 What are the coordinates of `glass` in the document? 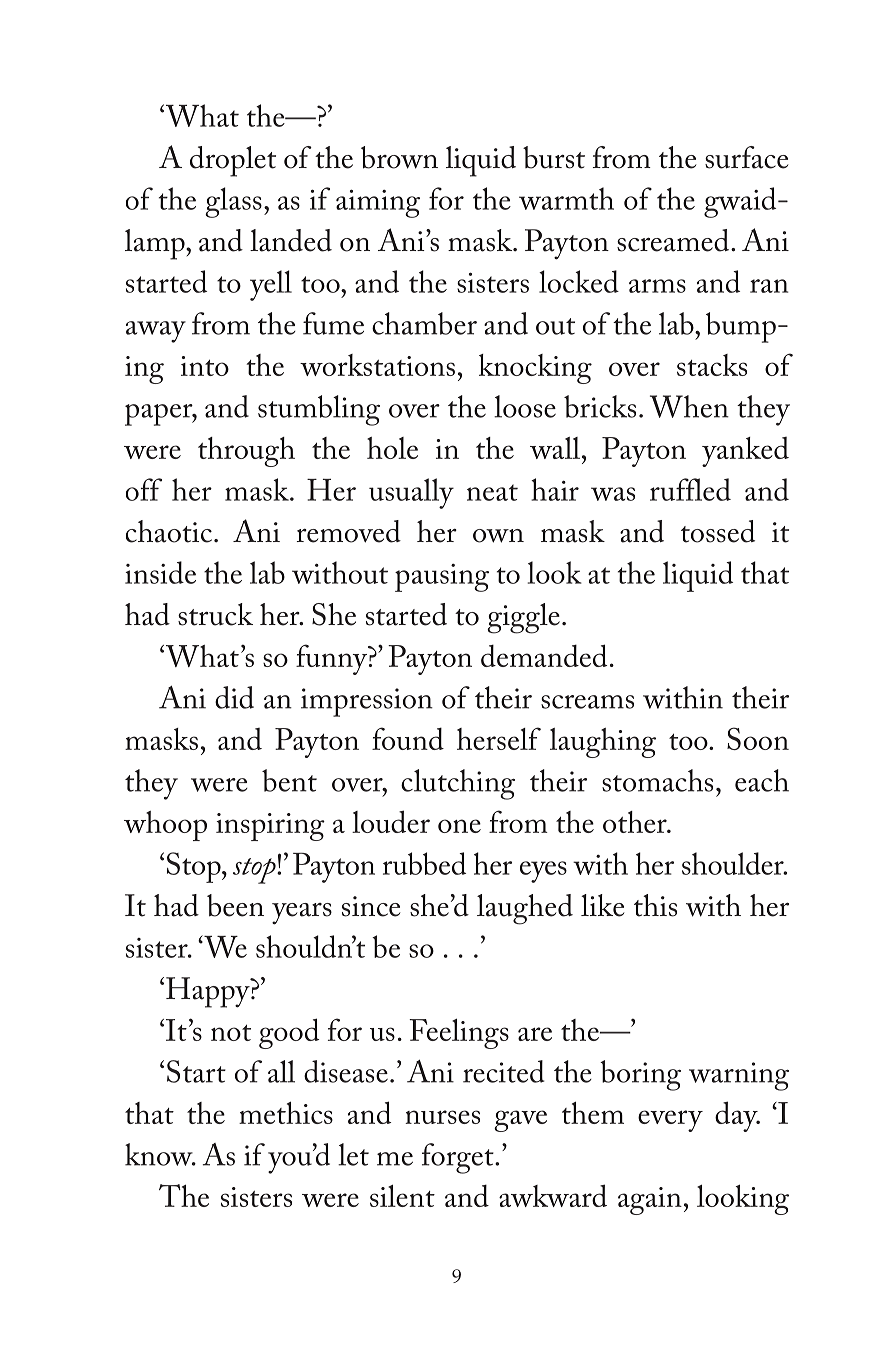 It's located at (233, 202).
